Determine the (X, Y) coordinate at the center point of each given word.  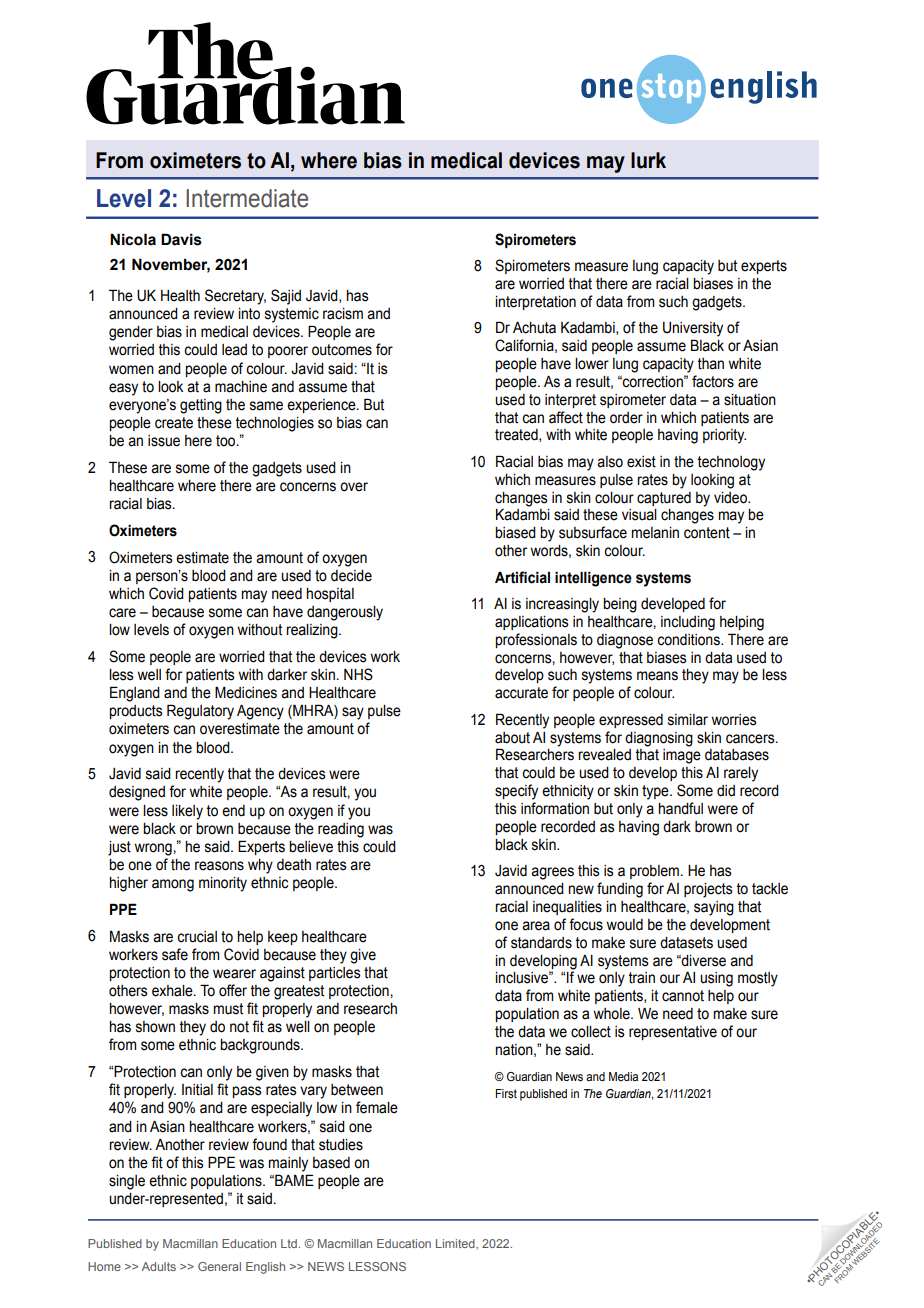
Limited (456, 1244)
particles (335, 974)
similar (688, 720)
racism (343, 314)
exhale (173, 991)
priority (724, 436)
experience (322, 406)
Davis (181, 239)
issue (164, 441)
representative (673, 1033)
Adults (159, 1266)
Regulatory (200, 712)
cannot (683, 996)
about (512, 738)
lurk (648, 160)
